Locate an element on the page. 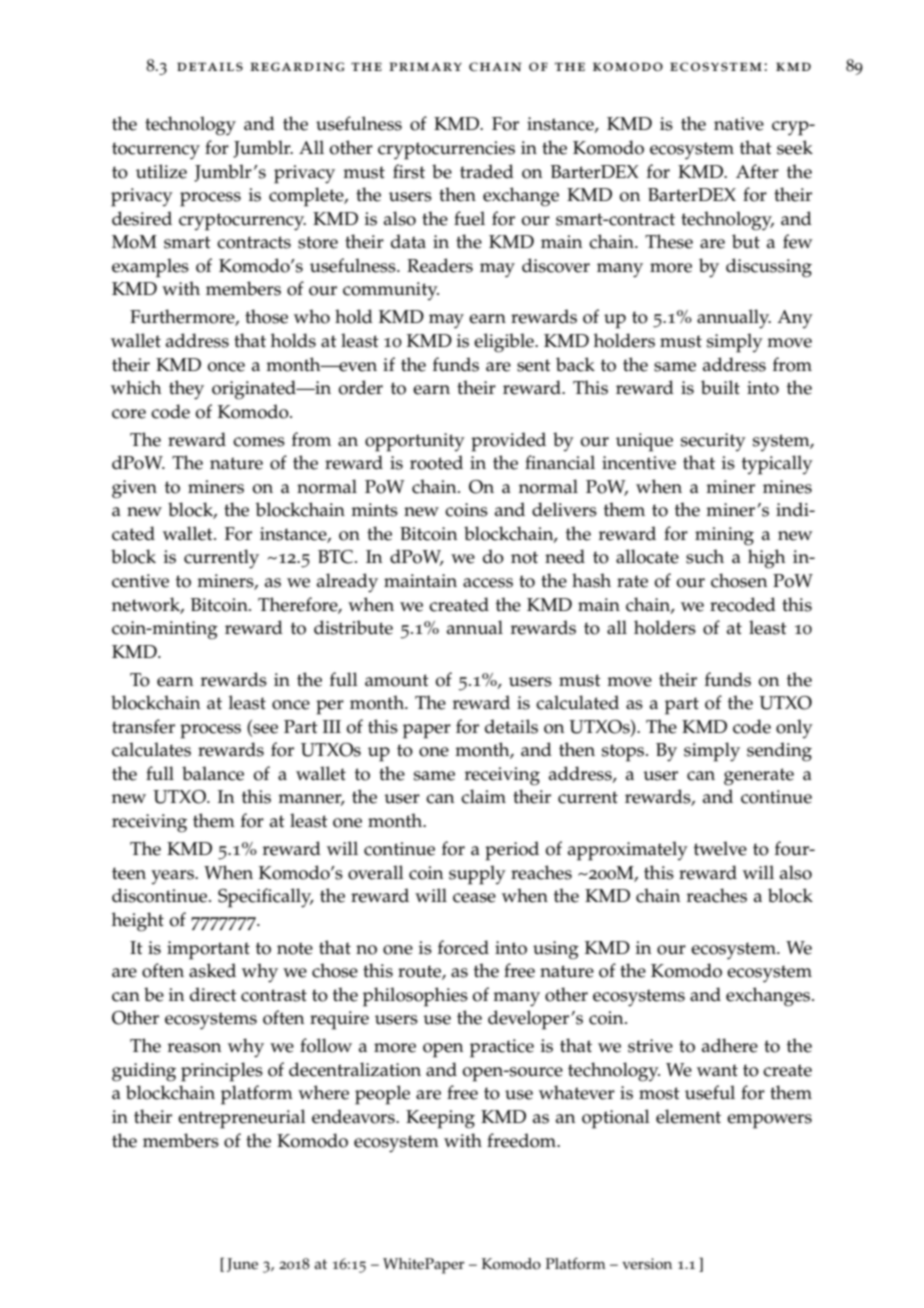 This page has width=924, height=1308. transfer is located at coordinates (143, 726).
